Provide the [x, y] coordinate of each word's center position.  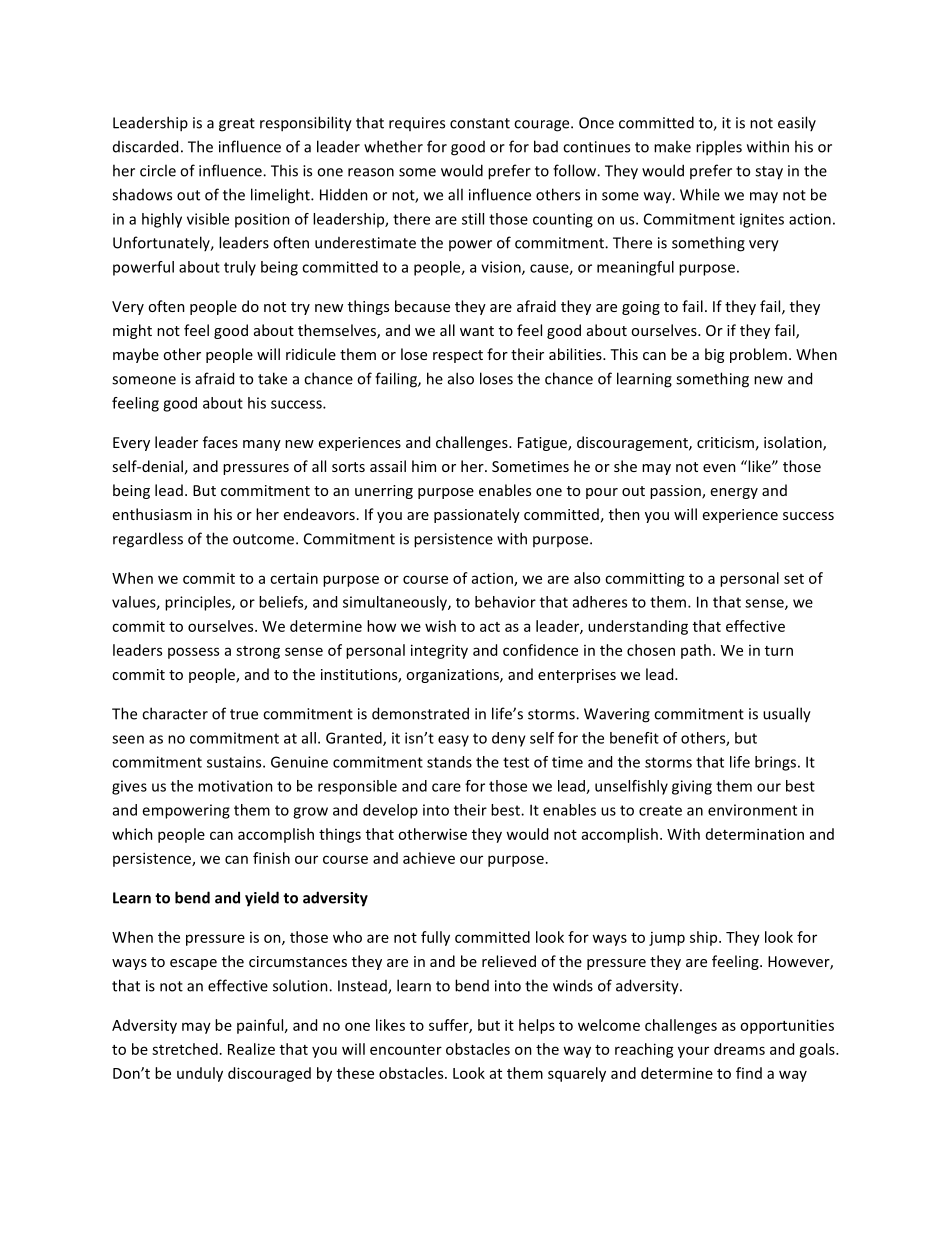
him [424, 466]
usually [787, 715]
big [714, 355]
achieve [429, 858]
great [237, 125]
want [477, 331]
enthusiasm [152, 514]
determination [755, 834]
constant [480, 123]
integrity [439, 651]
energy [734, 493]
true [244, 714]
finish [271, 858]
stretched [185, 1049]
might [132, 331]
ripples [719, 148]
